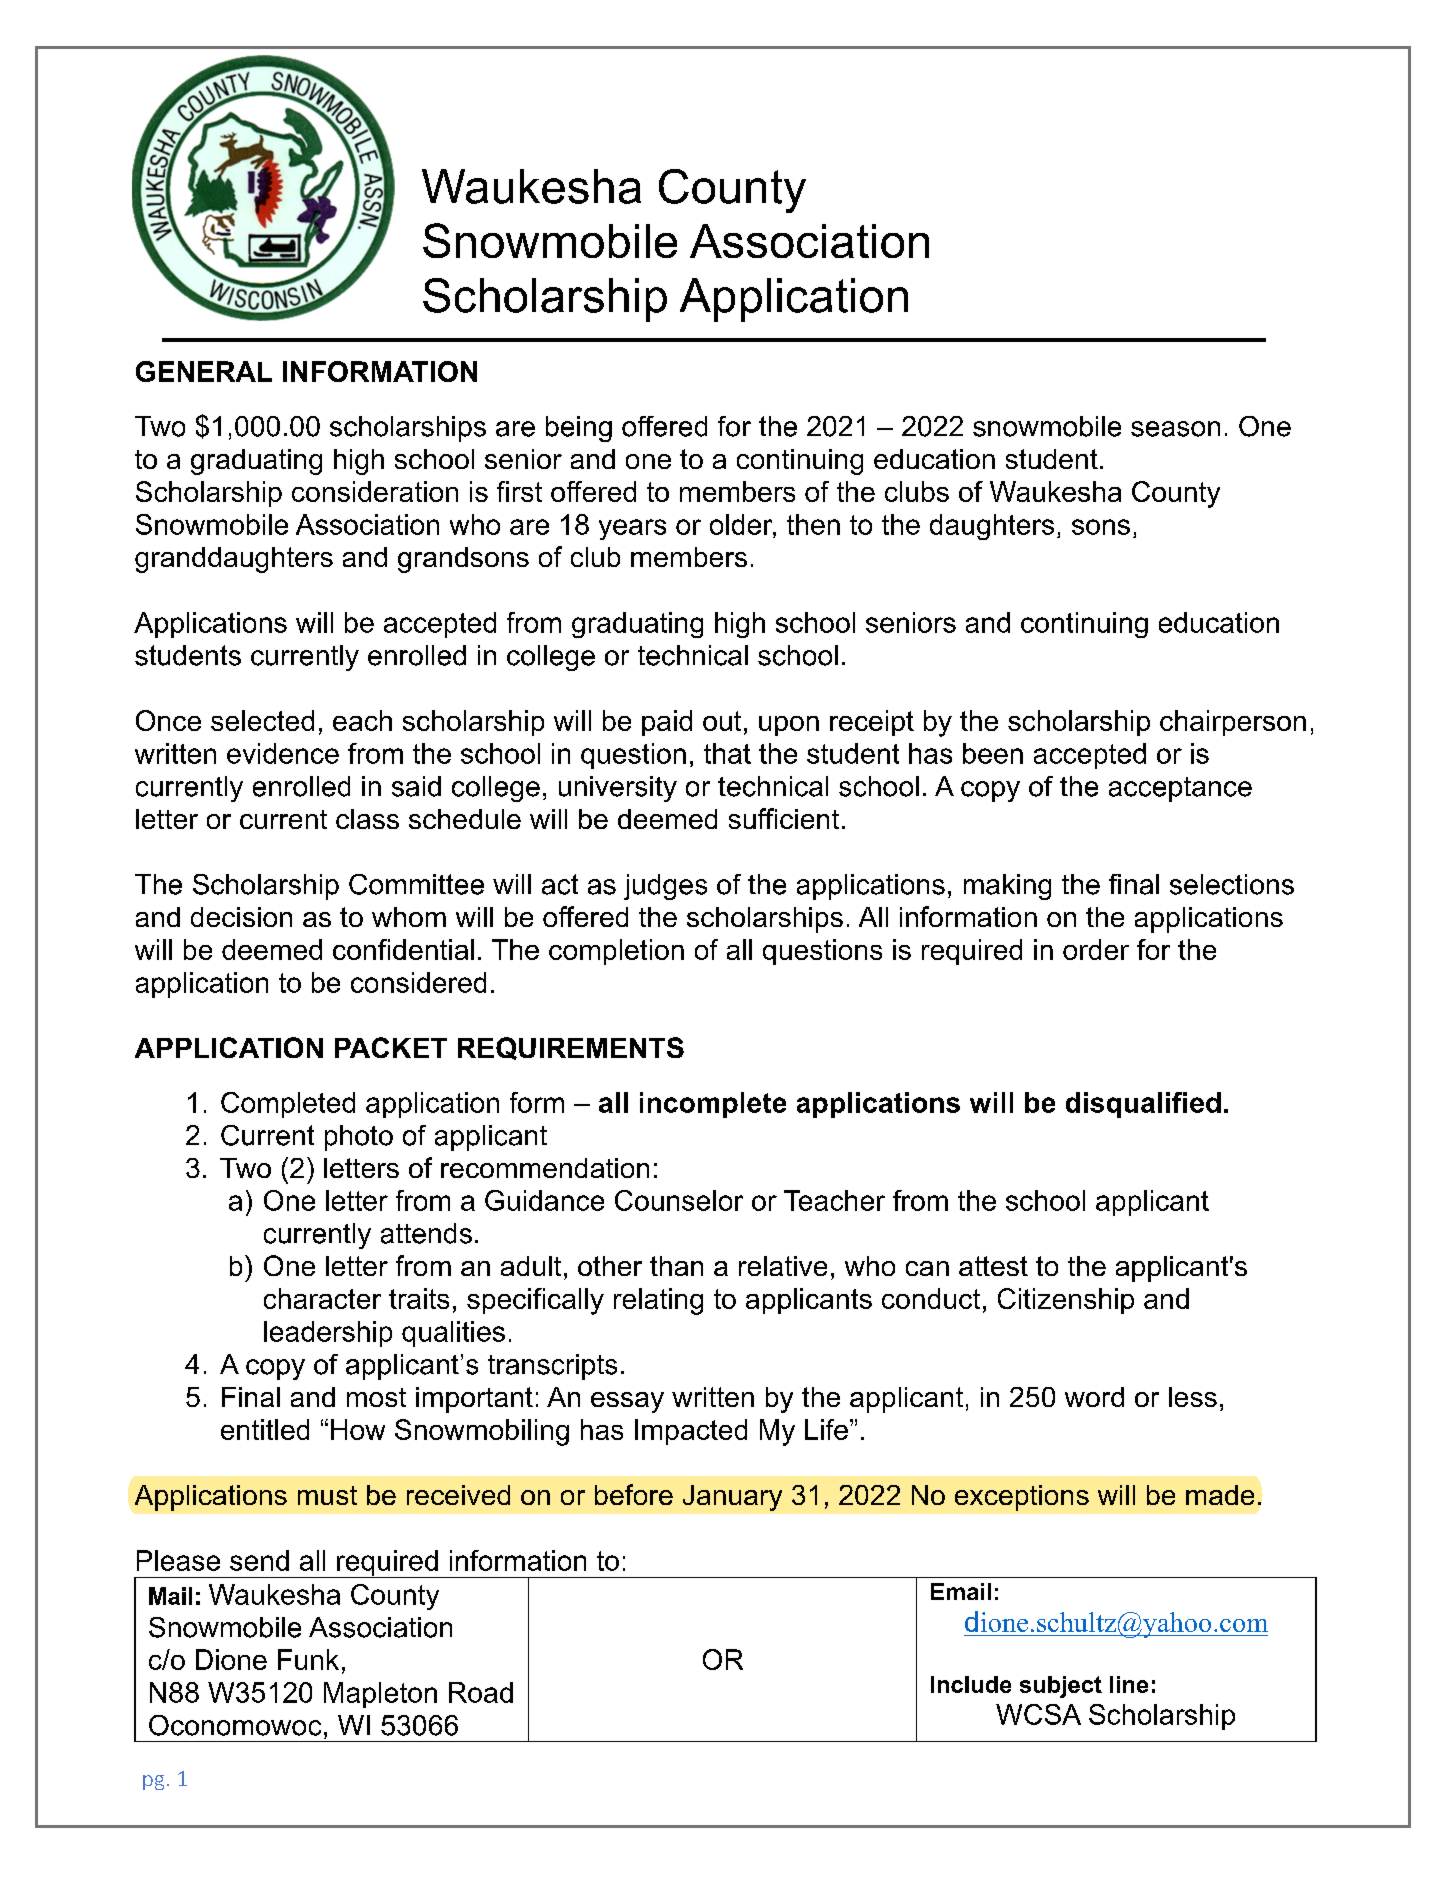  I want to click on being, so click(579, 429).
